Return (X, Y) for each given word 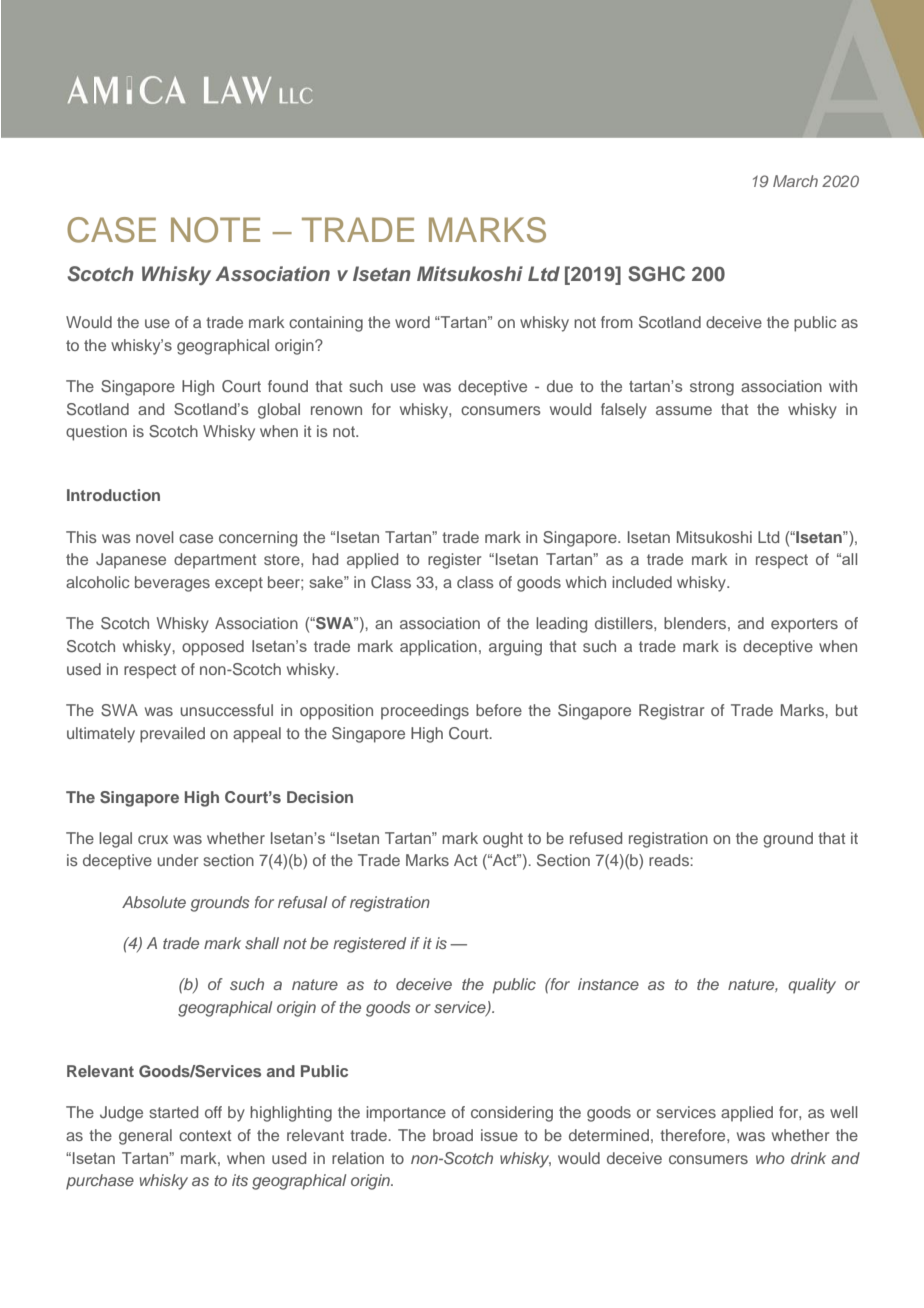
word (412, 322)
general (145, 1137)
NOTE (215, 230)
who (770, 1158)
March (795, 181)
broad (453, 1135)
